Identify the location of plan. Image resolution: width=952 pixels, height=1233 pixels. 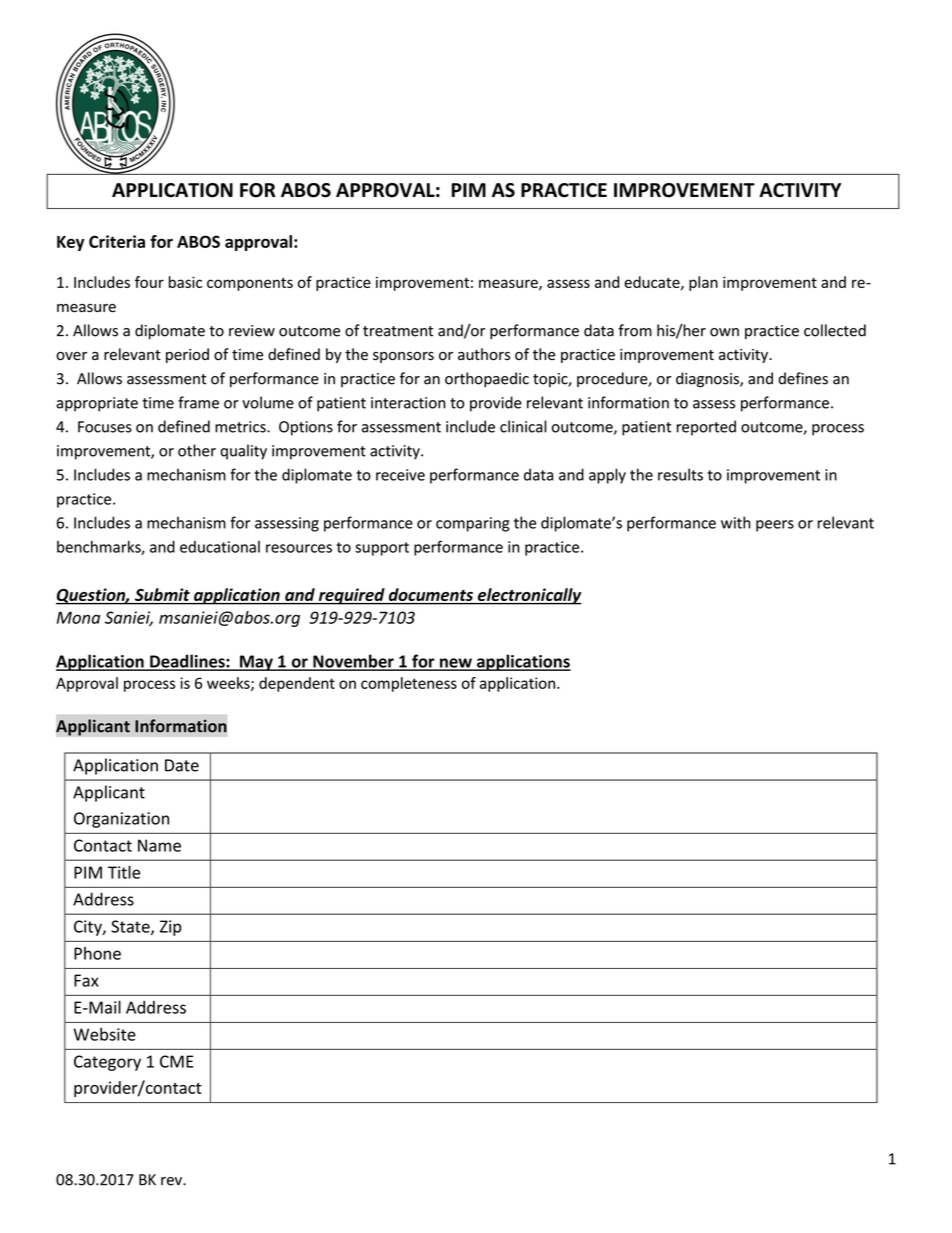
(703, 283).
